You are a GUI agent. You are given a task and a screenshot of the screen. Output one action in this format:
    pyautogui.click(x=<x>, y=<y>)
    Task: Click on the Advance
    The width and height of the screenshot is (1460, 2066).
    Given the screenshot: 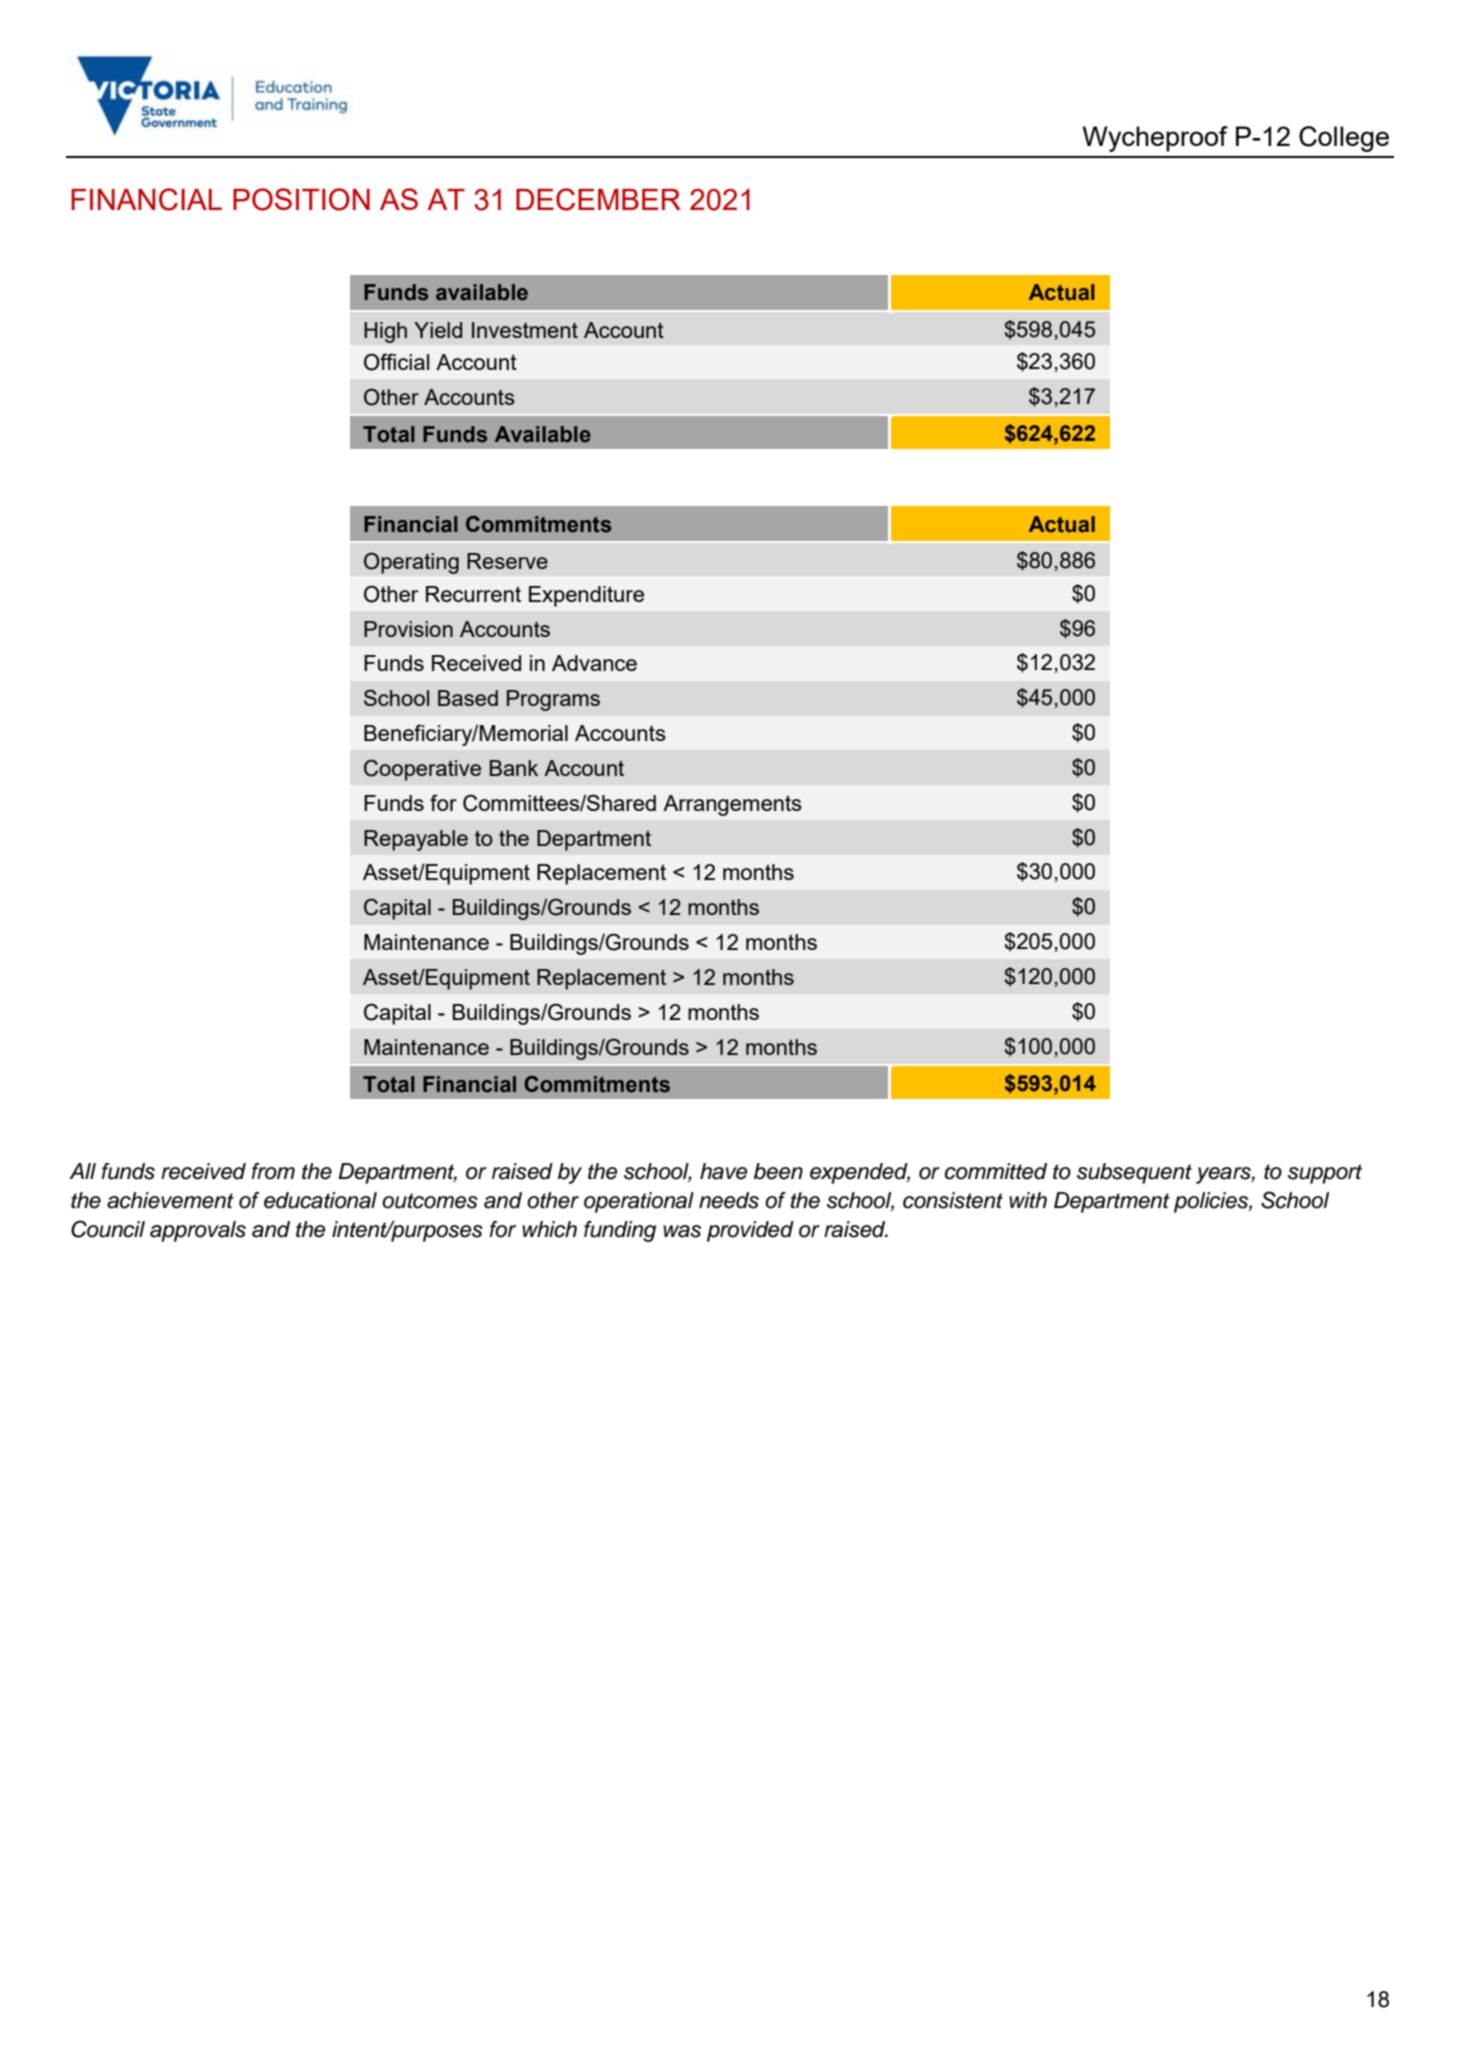 What is the action you would take?
    pyautogui.click(x=594, y=663)
